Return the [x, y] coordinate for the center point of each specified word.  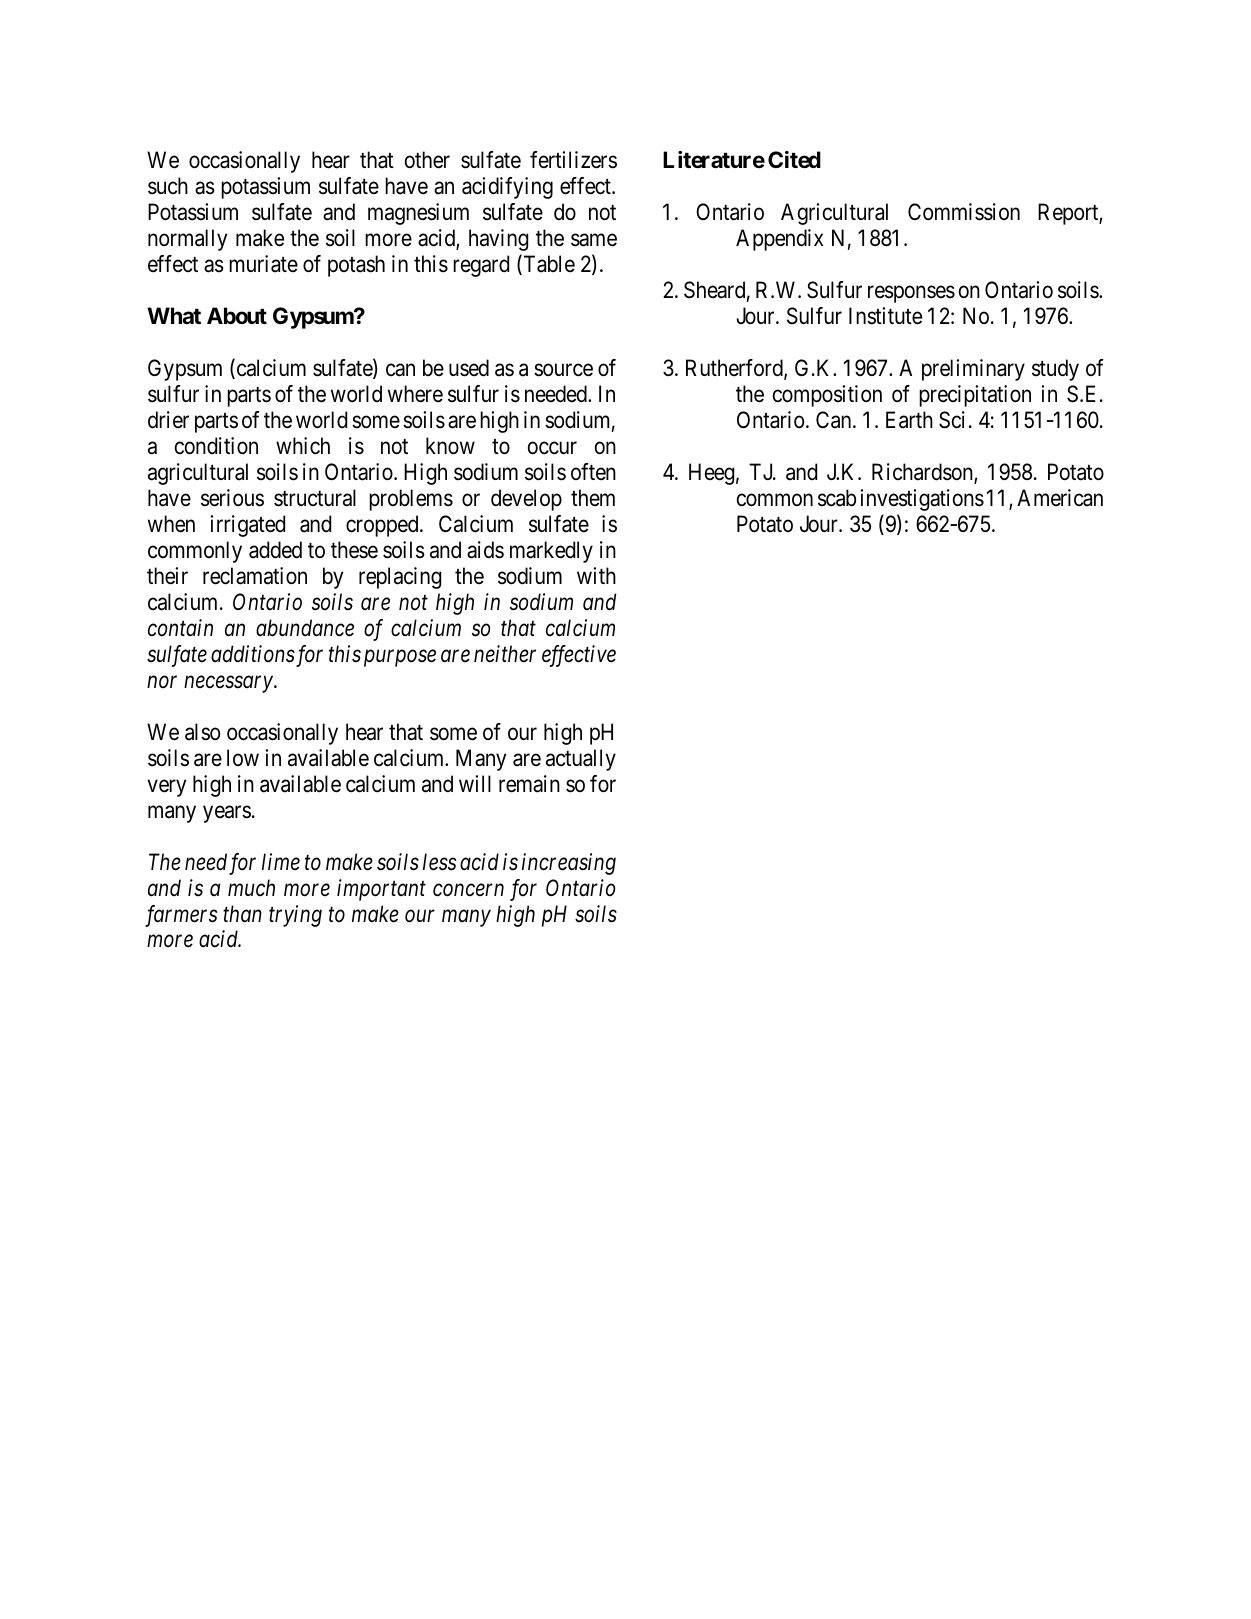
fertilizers [573, 160]
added [275, 550]
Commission [964, 212]
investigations [922, 500]
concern [468, 890]
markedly [551, 552]
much [251, 887]
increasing [569, 864]
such [168, 186]
